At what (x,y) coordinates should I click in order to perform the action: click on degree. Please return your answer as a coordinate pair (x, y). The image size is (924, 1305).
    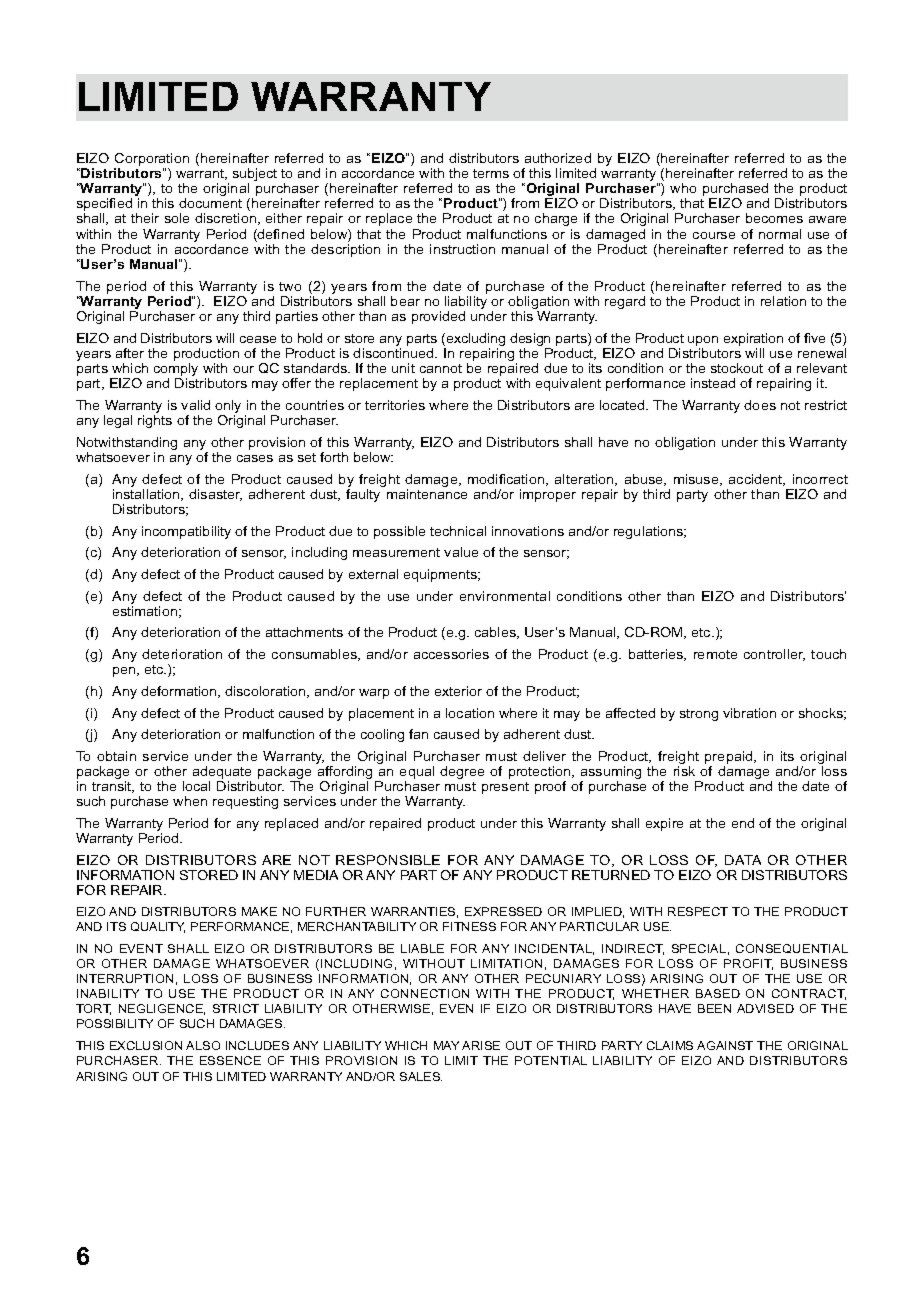
    Looking at the image, I should click on (462, 772).
